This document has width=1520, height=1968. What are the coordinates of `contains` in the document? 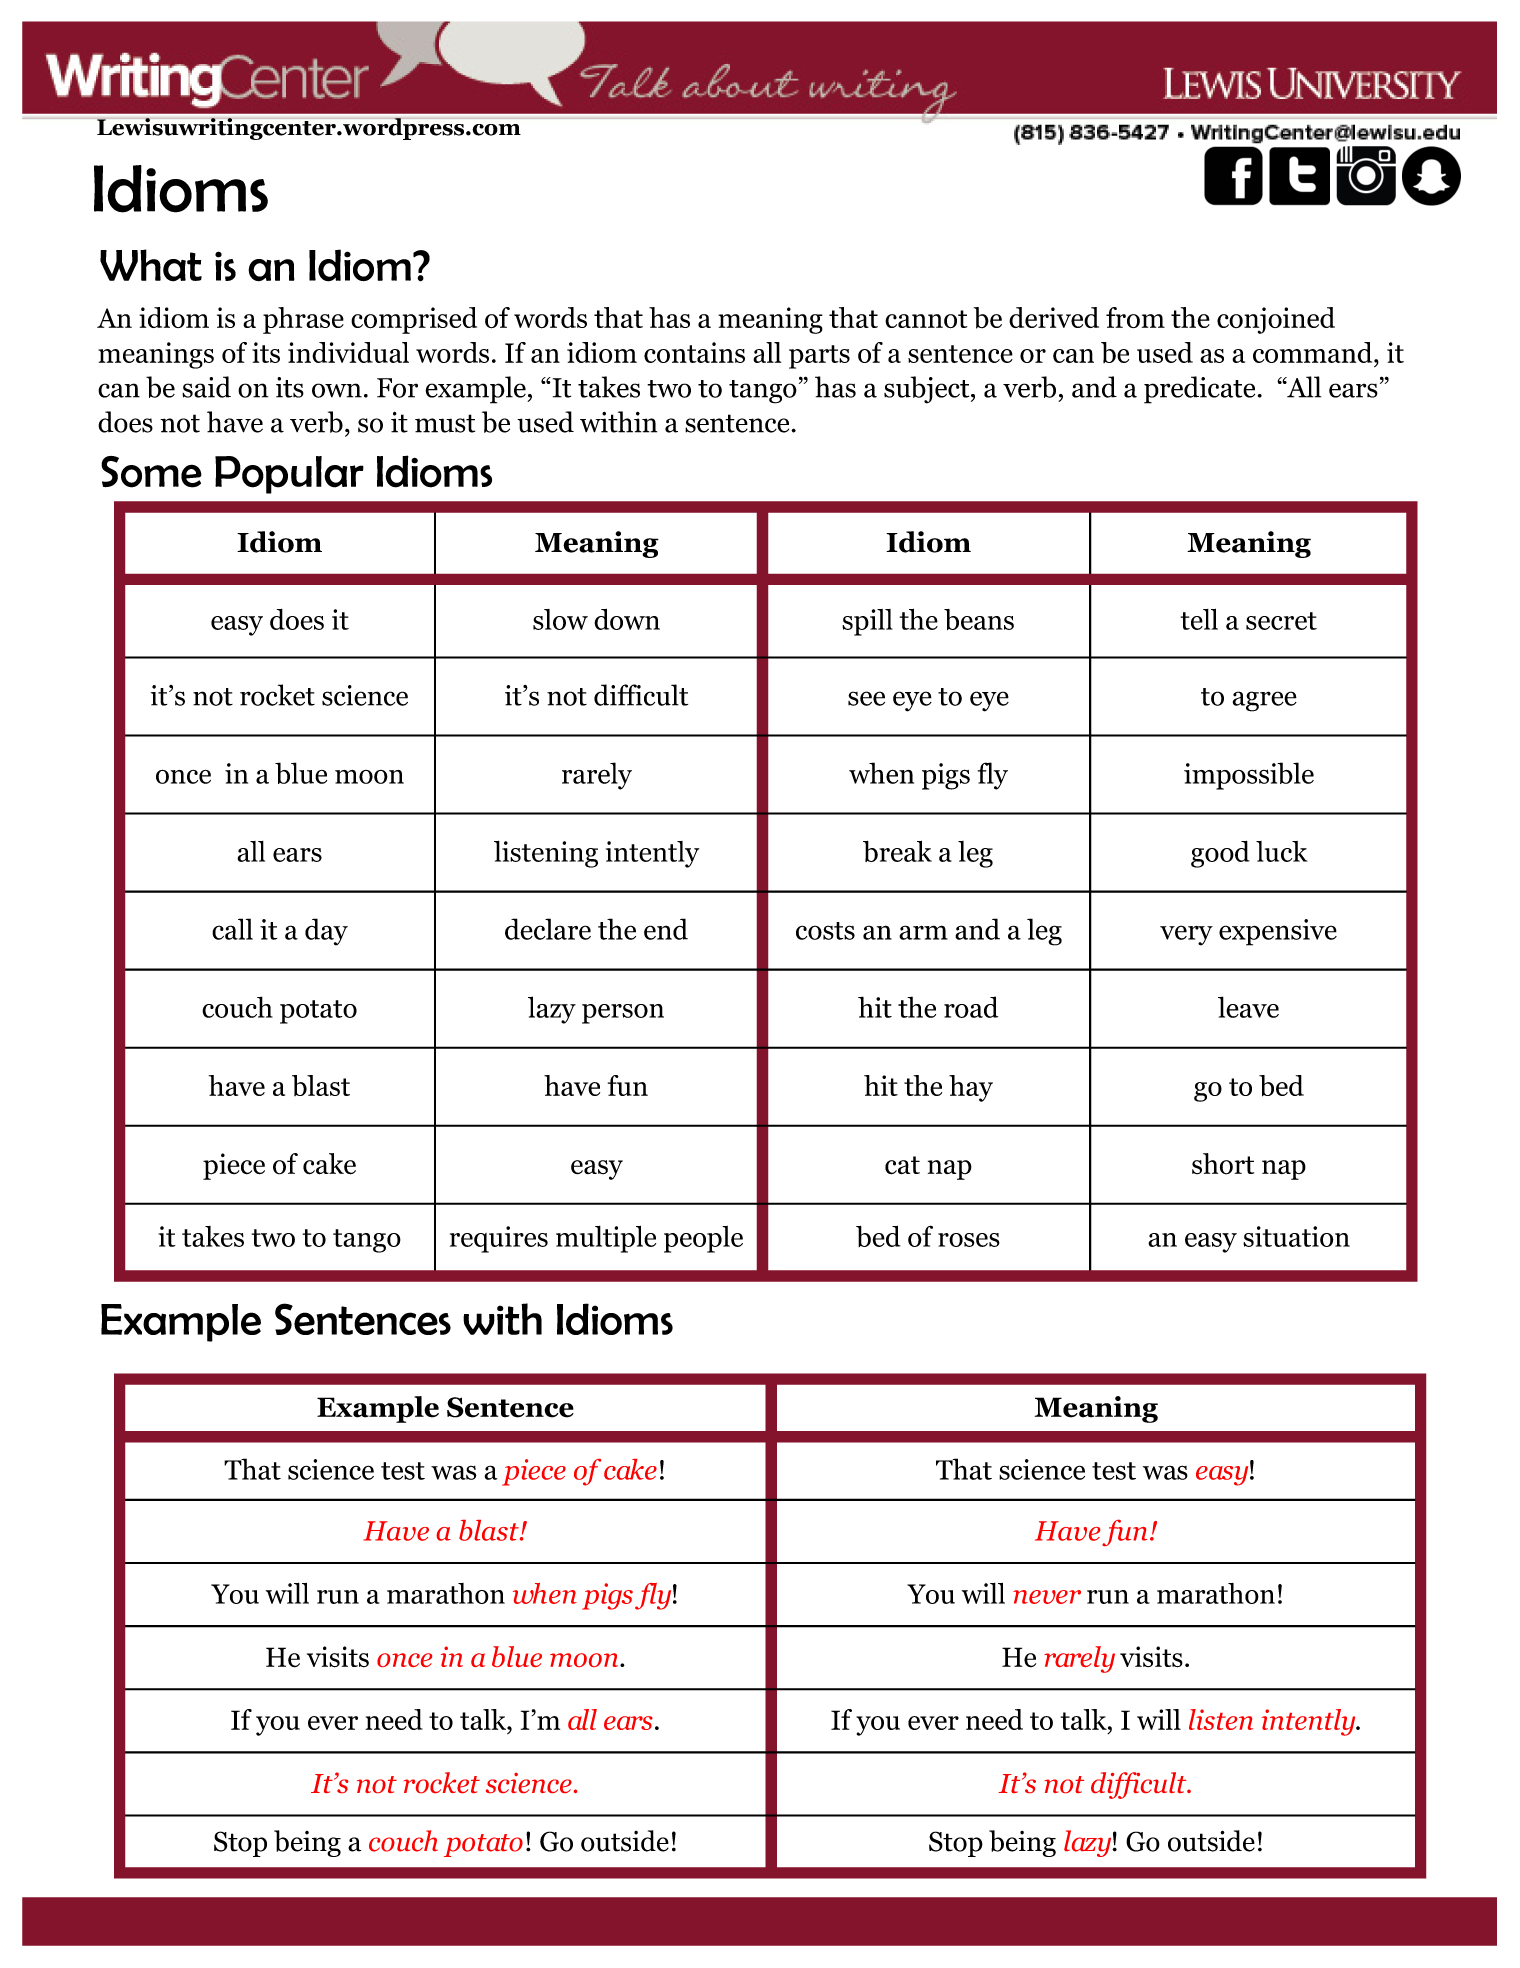 It's located at (694, 352).
